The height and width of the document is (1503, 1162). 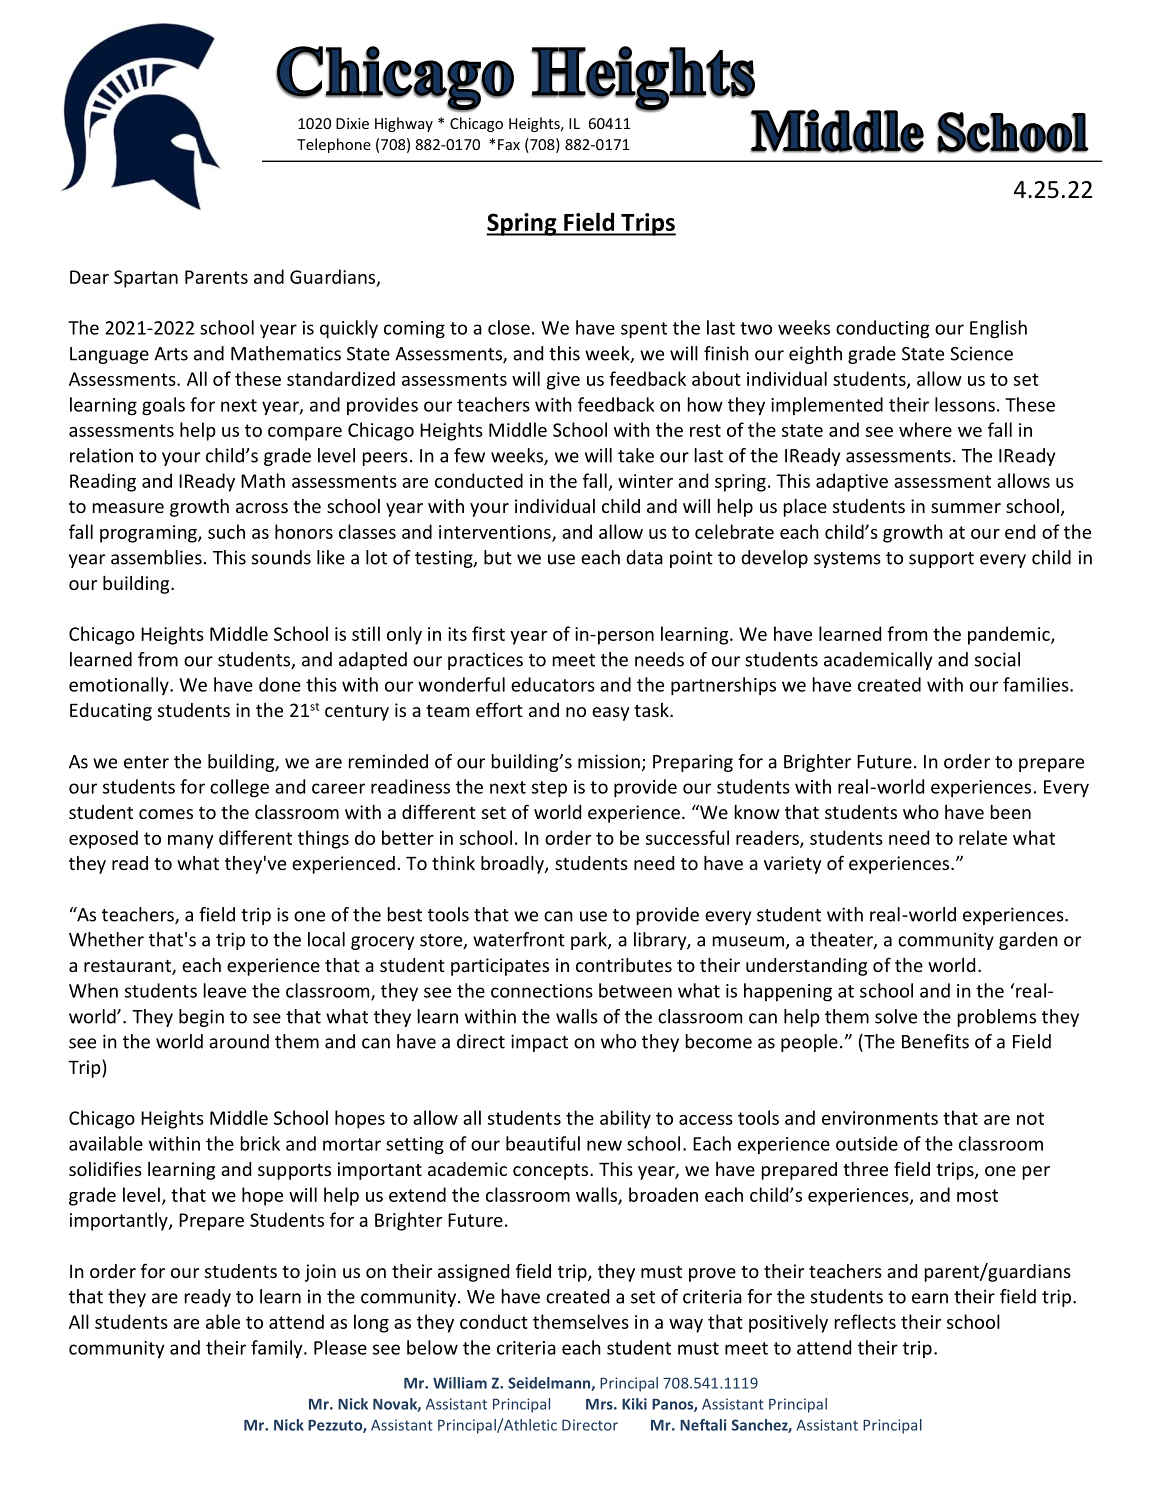 What do you see at coordinates (634, 1404) in the document?
I see `Kiki` at bounding box center [634, 1404].
